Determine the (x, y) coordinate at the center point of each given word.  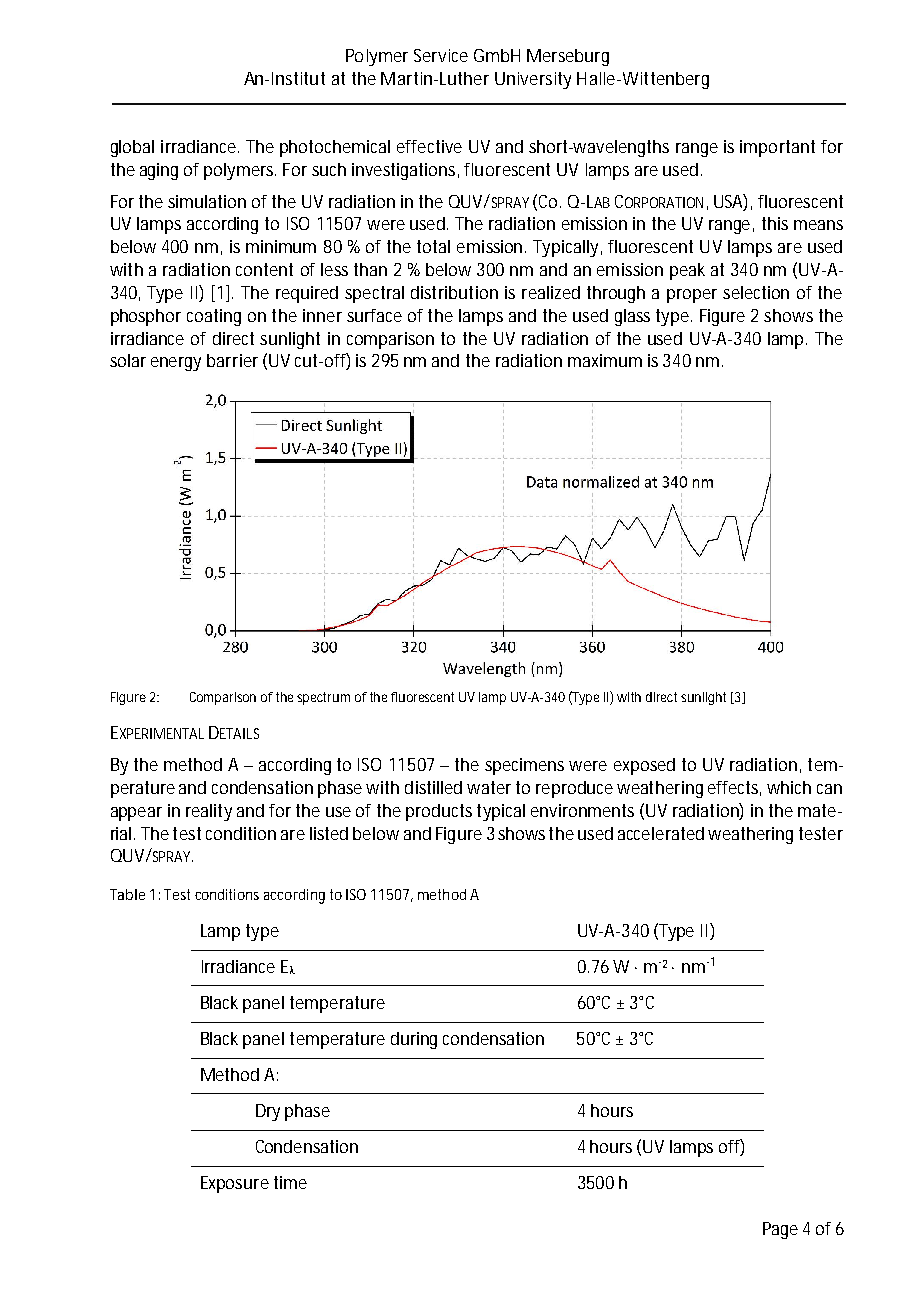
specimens (524, 766)
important (777, 148)
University (533, 80)
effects (734, 788)
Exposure (235, 1184)
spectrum (323, 698)
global (132, 148)
